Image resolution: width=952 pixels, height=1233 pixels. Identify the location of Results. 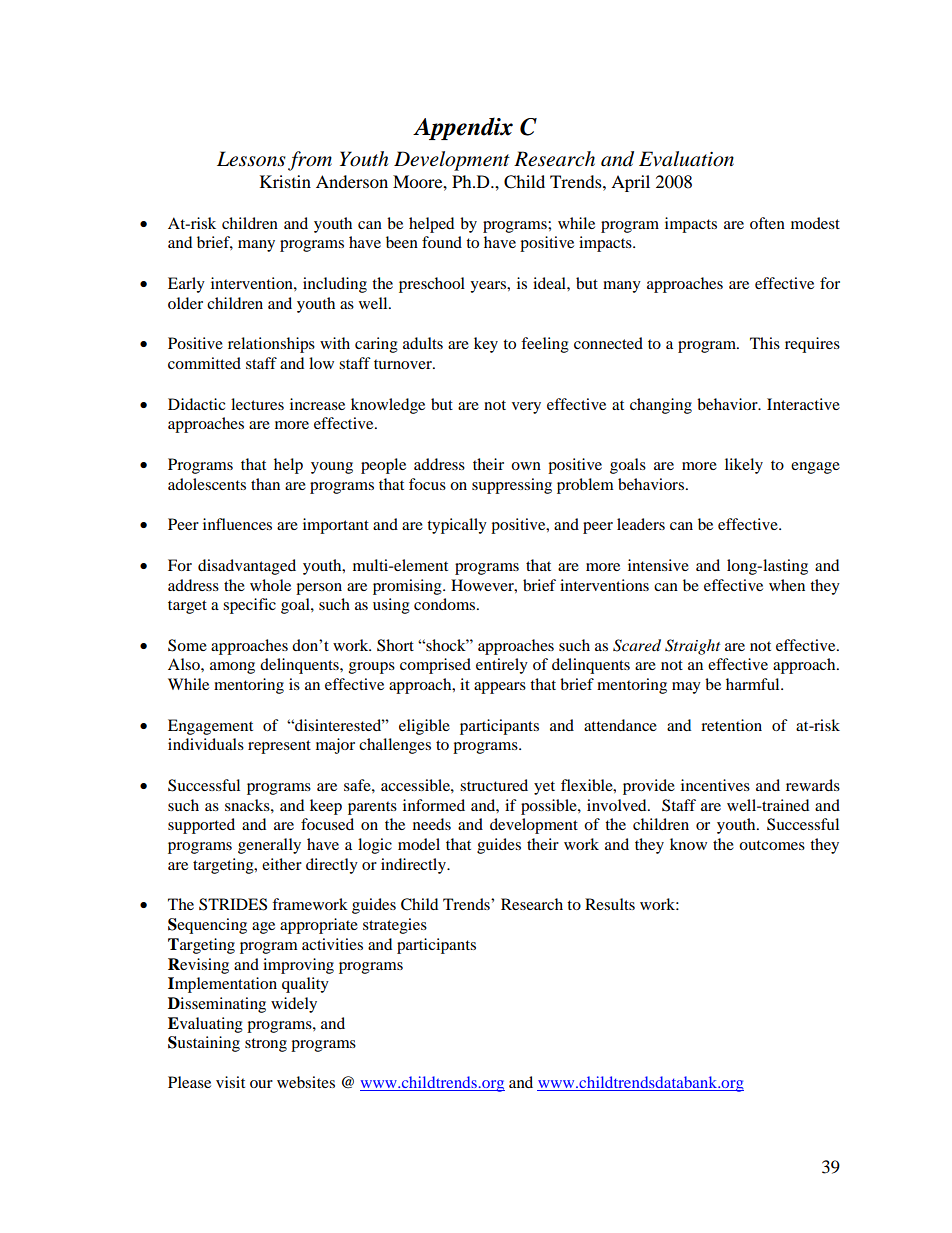
(610, 904).
